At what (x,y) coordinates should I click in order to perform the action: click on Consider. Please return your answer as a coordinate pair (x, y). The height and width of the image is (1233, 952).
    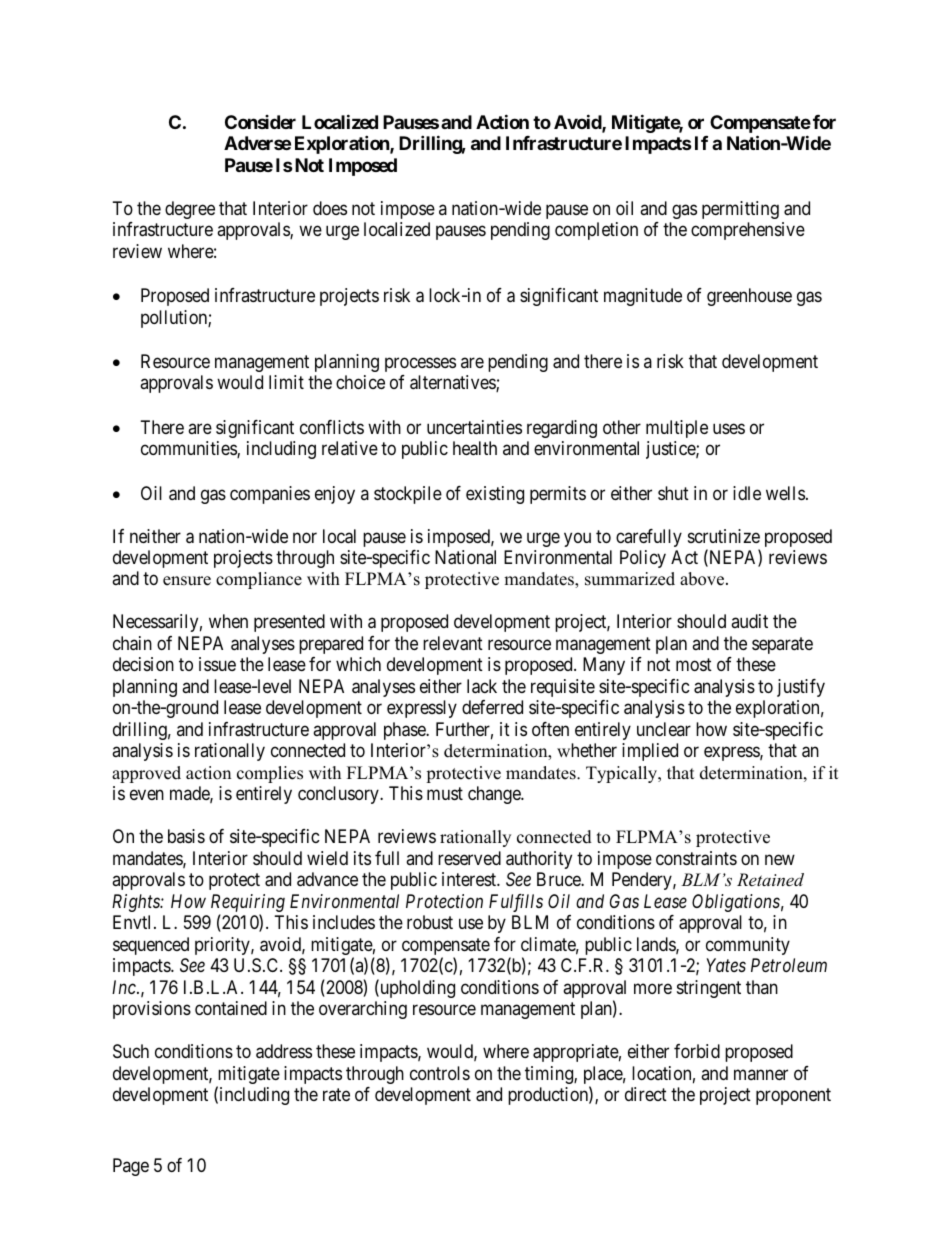
    Looking at the image, I should click on (260, 122).
